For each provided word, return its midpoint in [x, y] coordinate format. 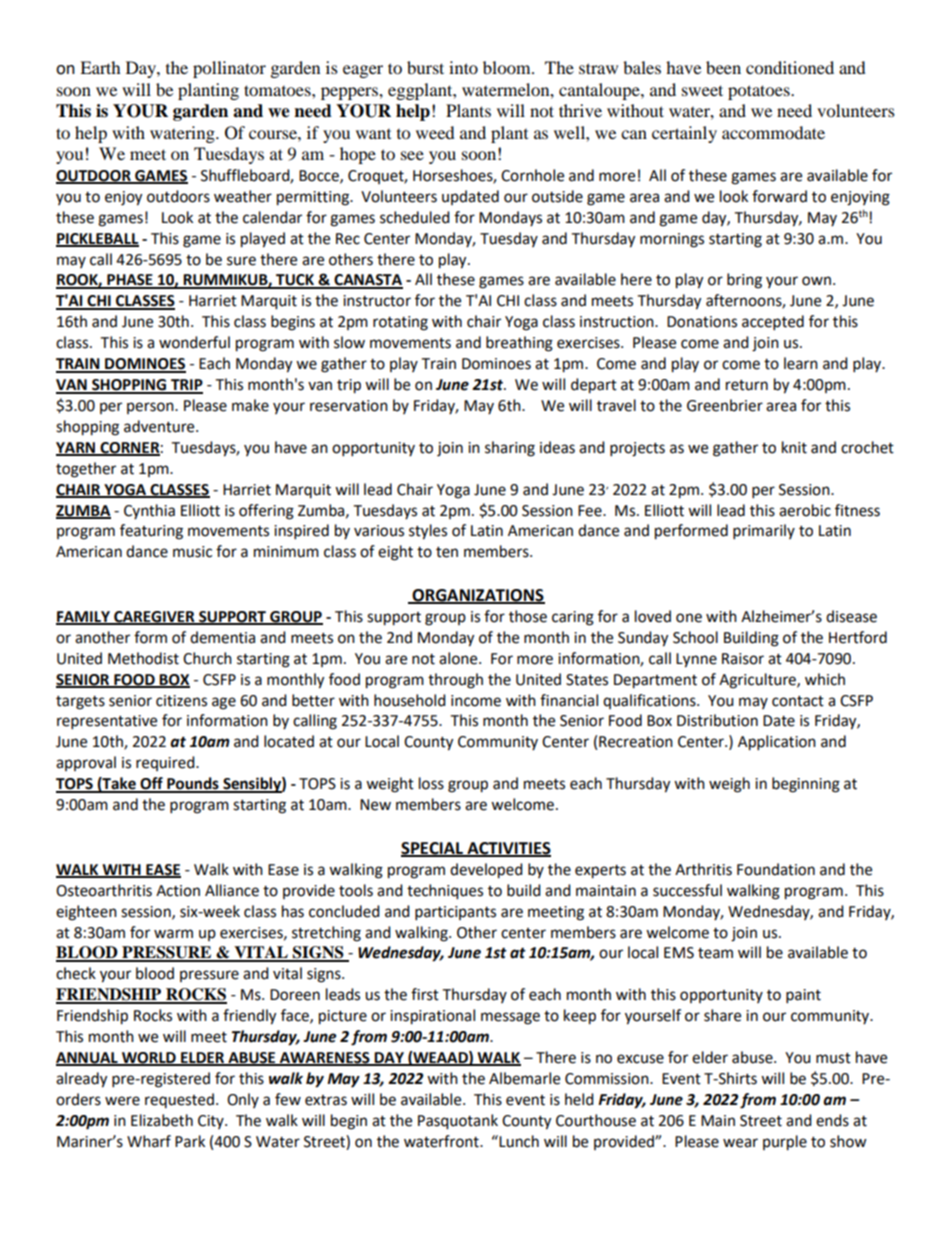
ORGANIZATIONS [477, 596]
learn [801, 363]
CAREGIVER [154, 618]
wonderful [194, 342]
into [463, 67]
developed [486, 871]
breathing [519, 344]
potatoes [760, 92]
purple [785, 1143]
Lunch [518, 1141]
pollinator [229, 69]
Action [178, 891]
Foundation [776, 869]
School [695, 637]
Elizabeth [162, 1120]
